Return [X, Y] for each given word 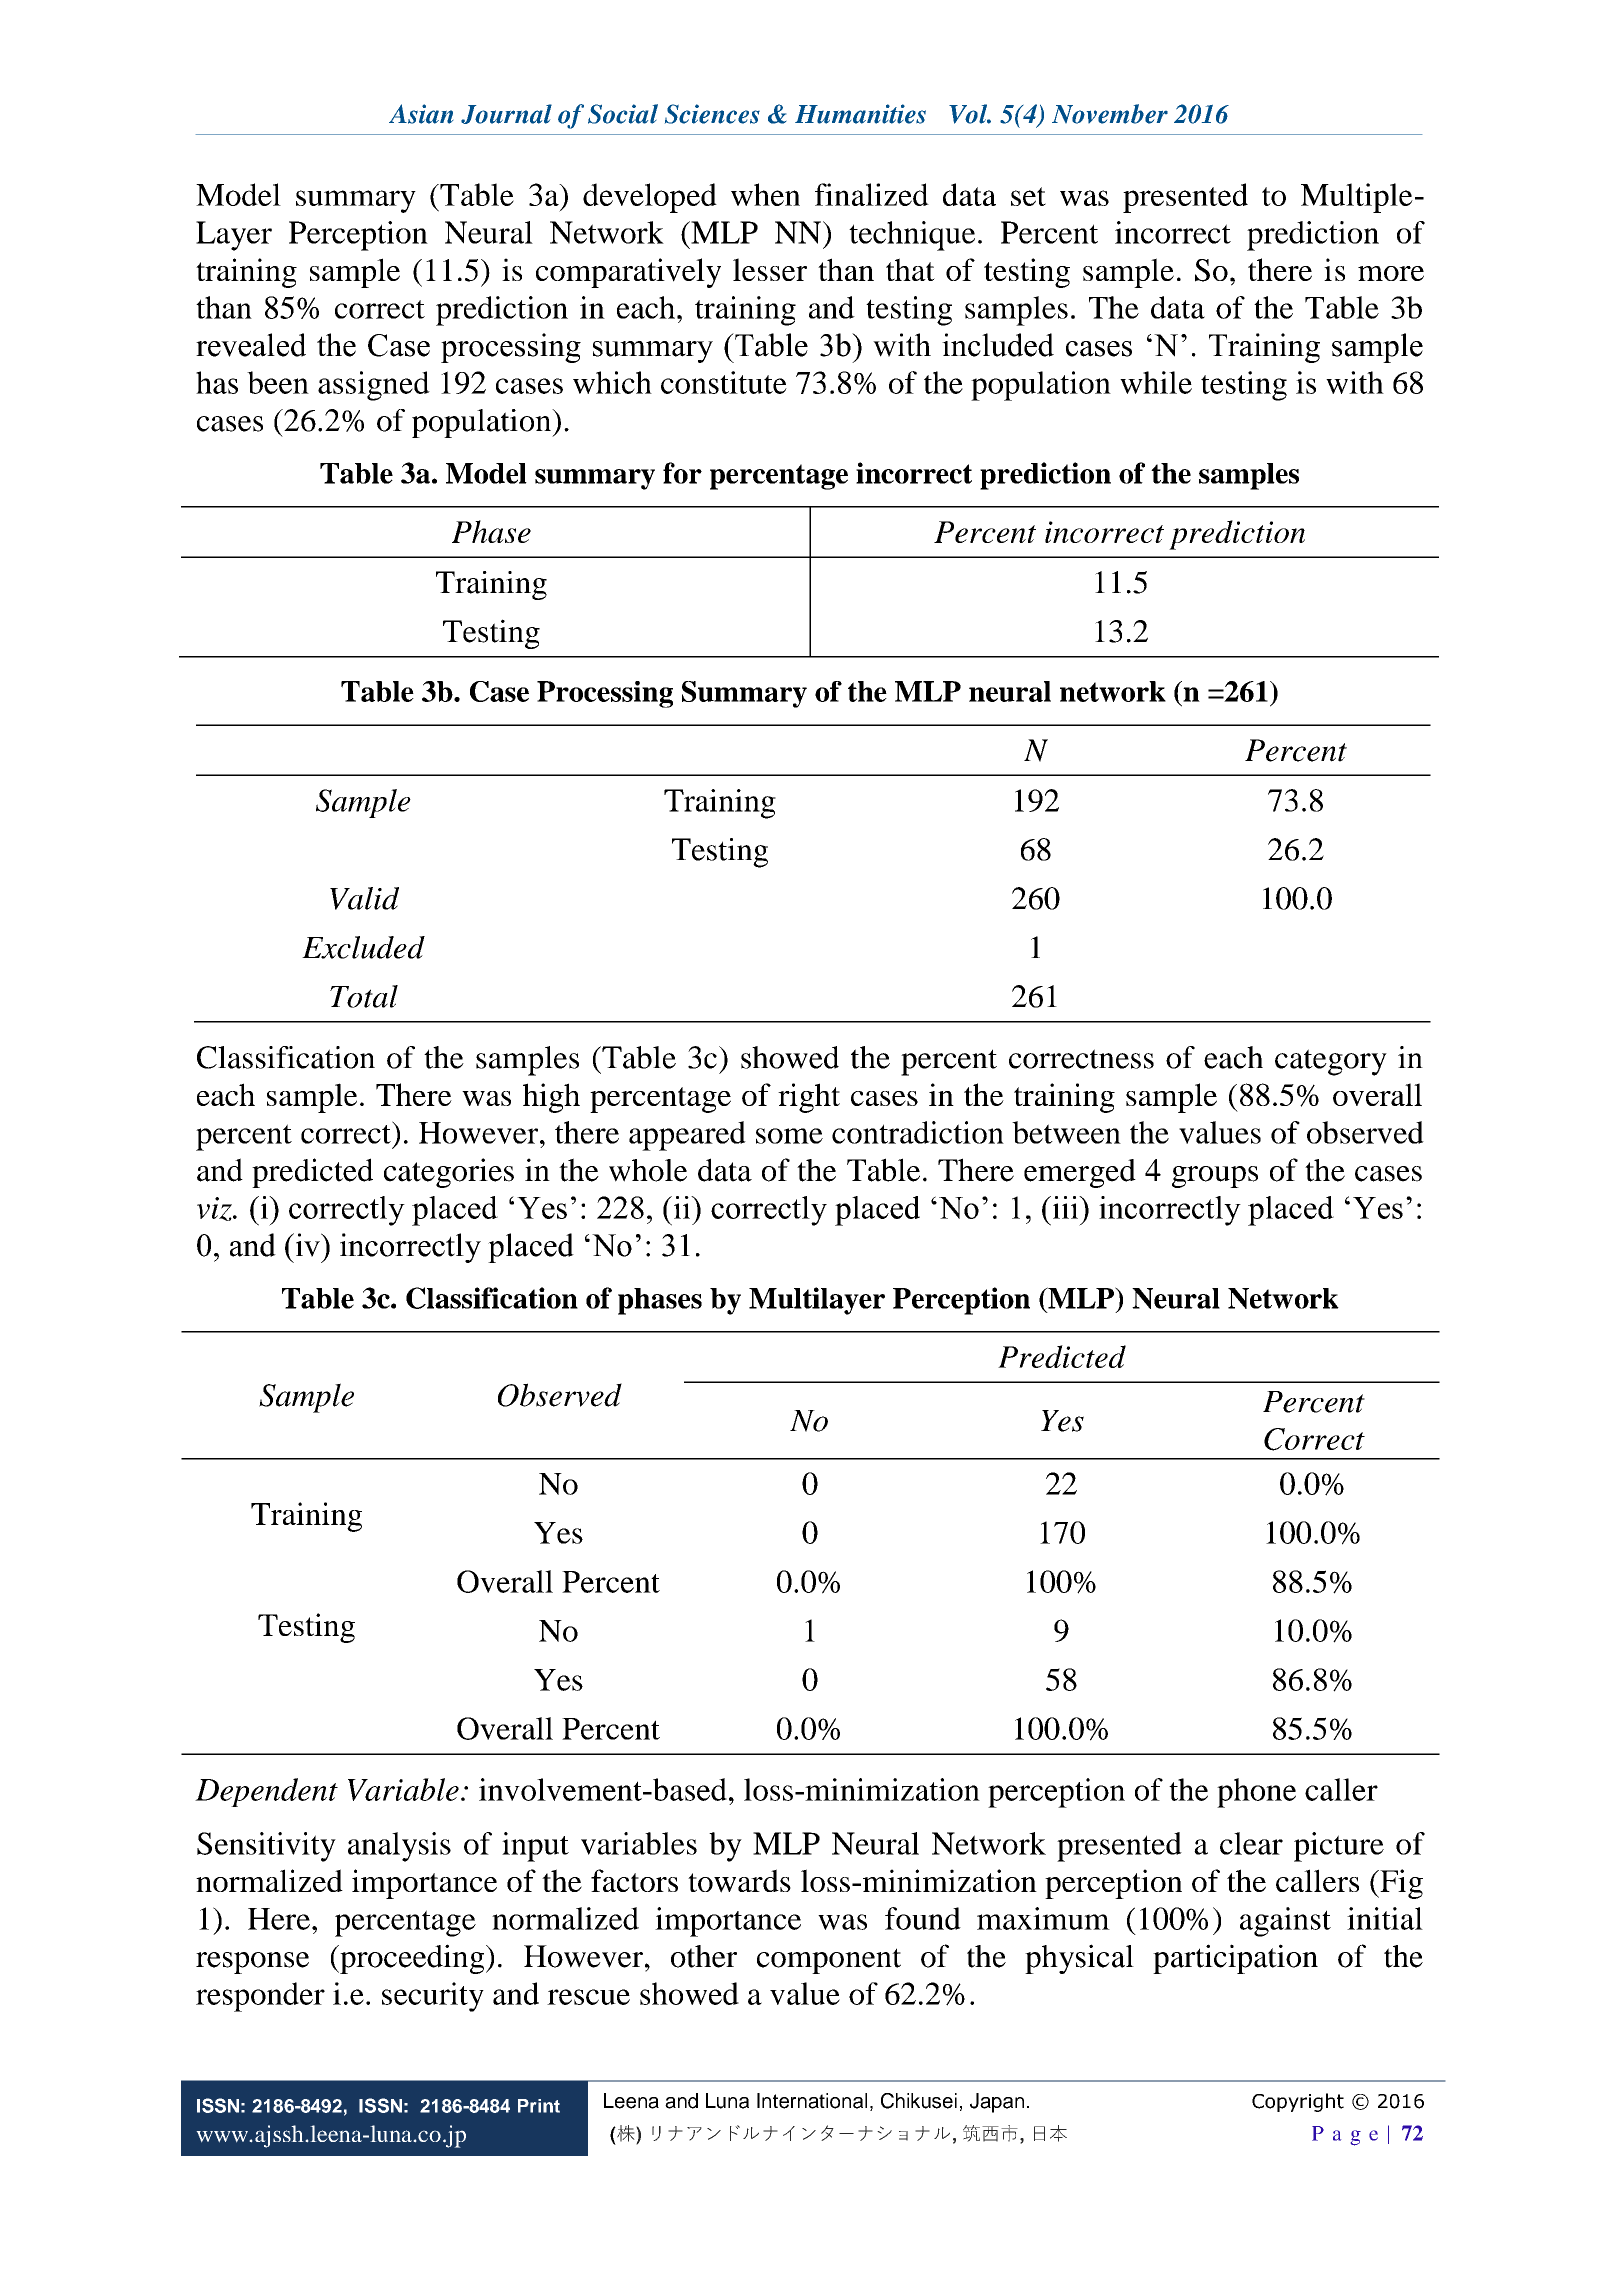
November [1110, 114]
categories [449, 1173]
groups [1215, 1177]
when [765, 194]
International [812, 2101]
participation [1235, 1959]
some [789, 1136]
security [433, 1997]
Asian [421, 114]
